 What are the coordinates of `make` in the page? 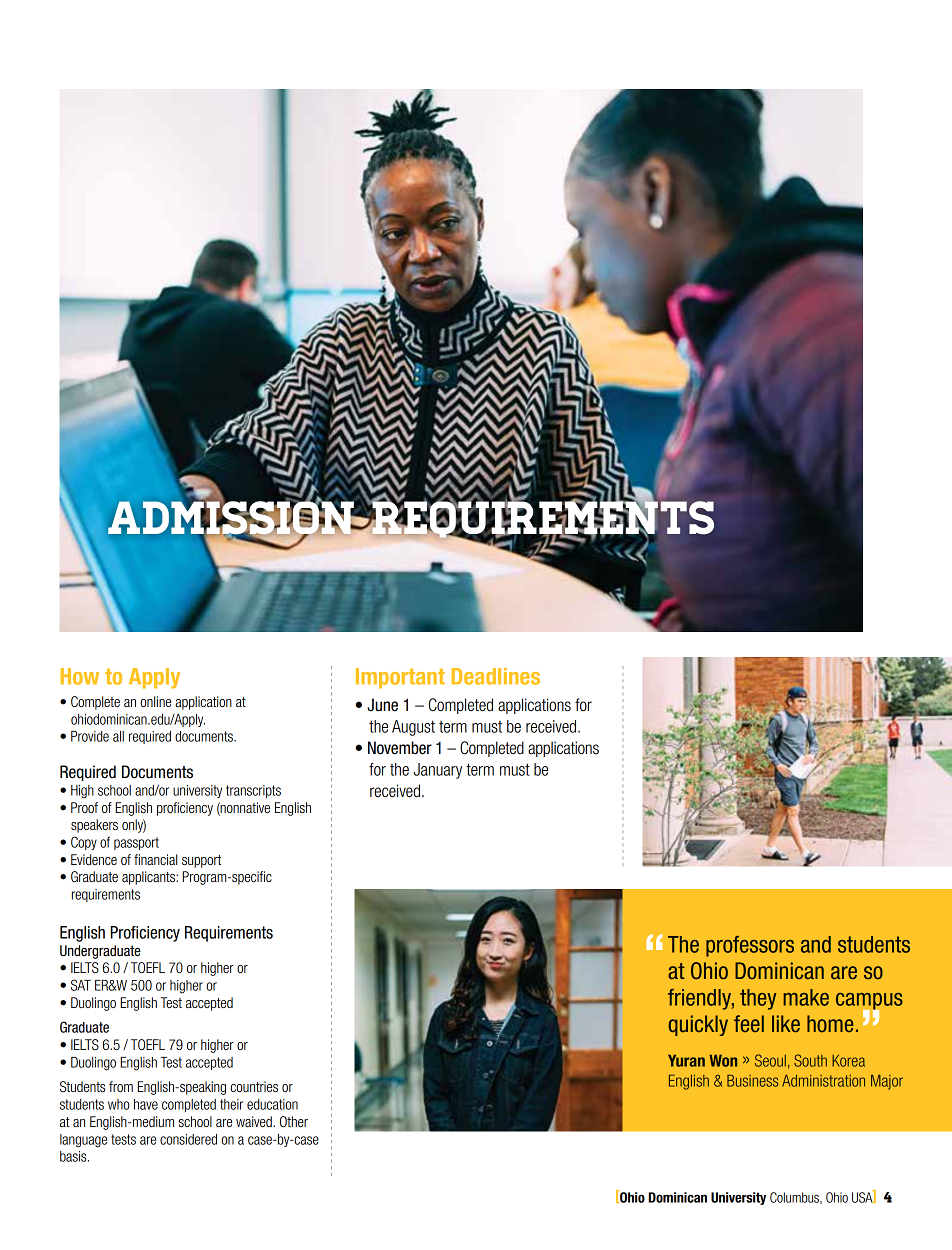 It's located at (806, 997).
